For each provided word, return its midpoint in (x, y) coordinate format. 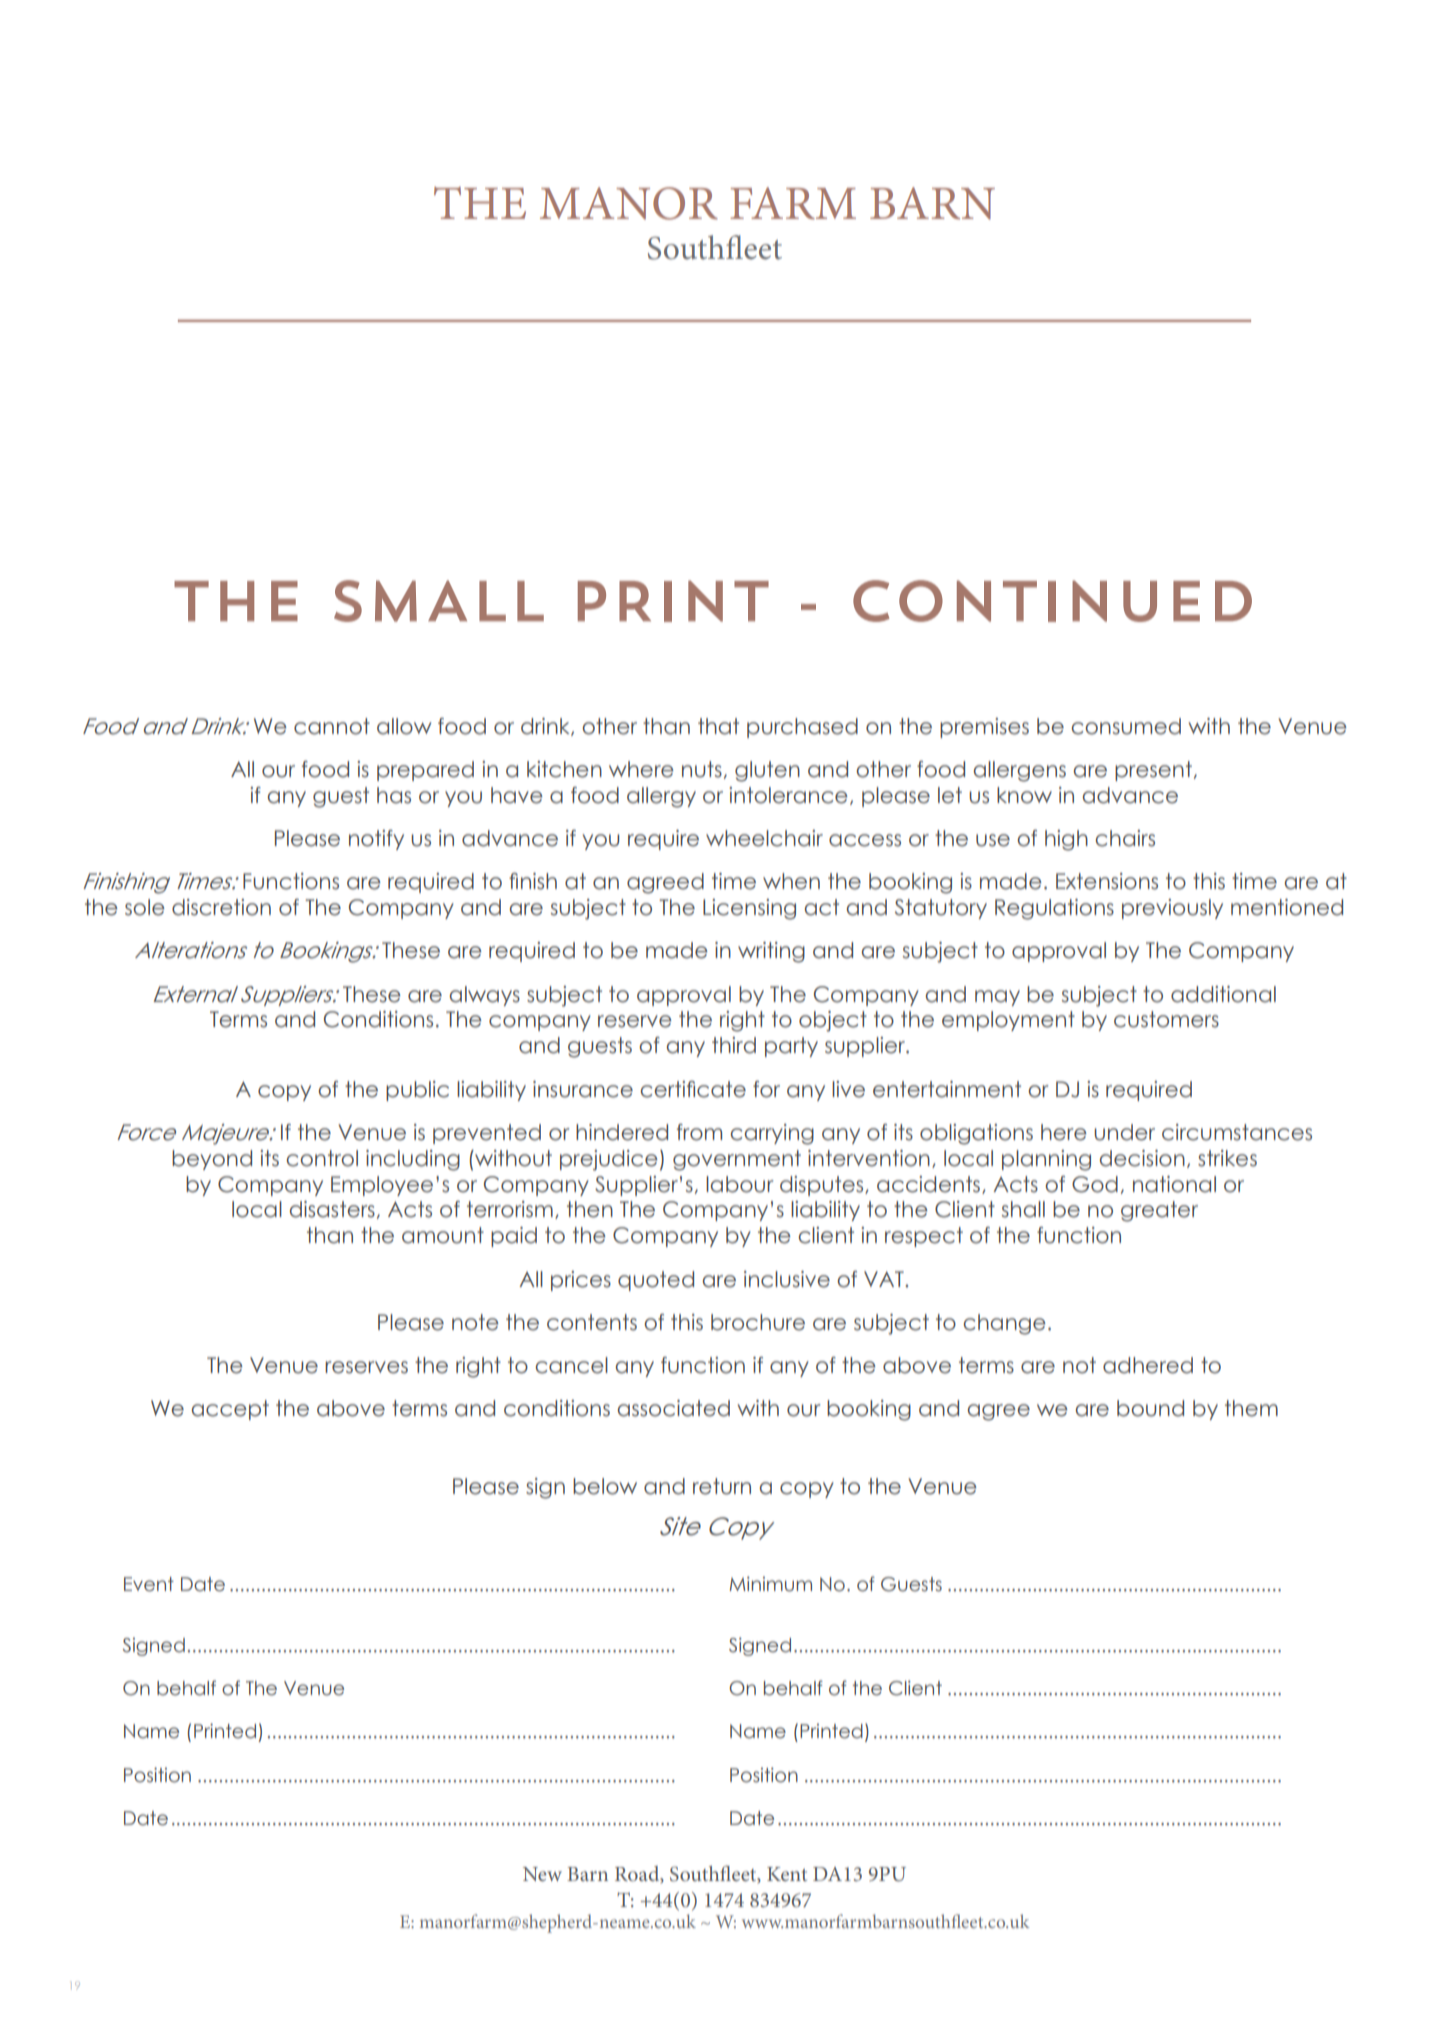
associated (673, 1408)
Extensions (1107, 881)
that (718, 726)
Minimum (770, 1584)
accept (230, 1410)
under (1124, 1132)
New (542, 1874)
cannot (332, 726)
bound (1150, 1408)
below (605, 1486)
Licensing (749, 909)
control (322, 1158)
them (1251, 1408)
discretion (221, 907)
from (699, 1132)
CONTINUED (1052, 601)
